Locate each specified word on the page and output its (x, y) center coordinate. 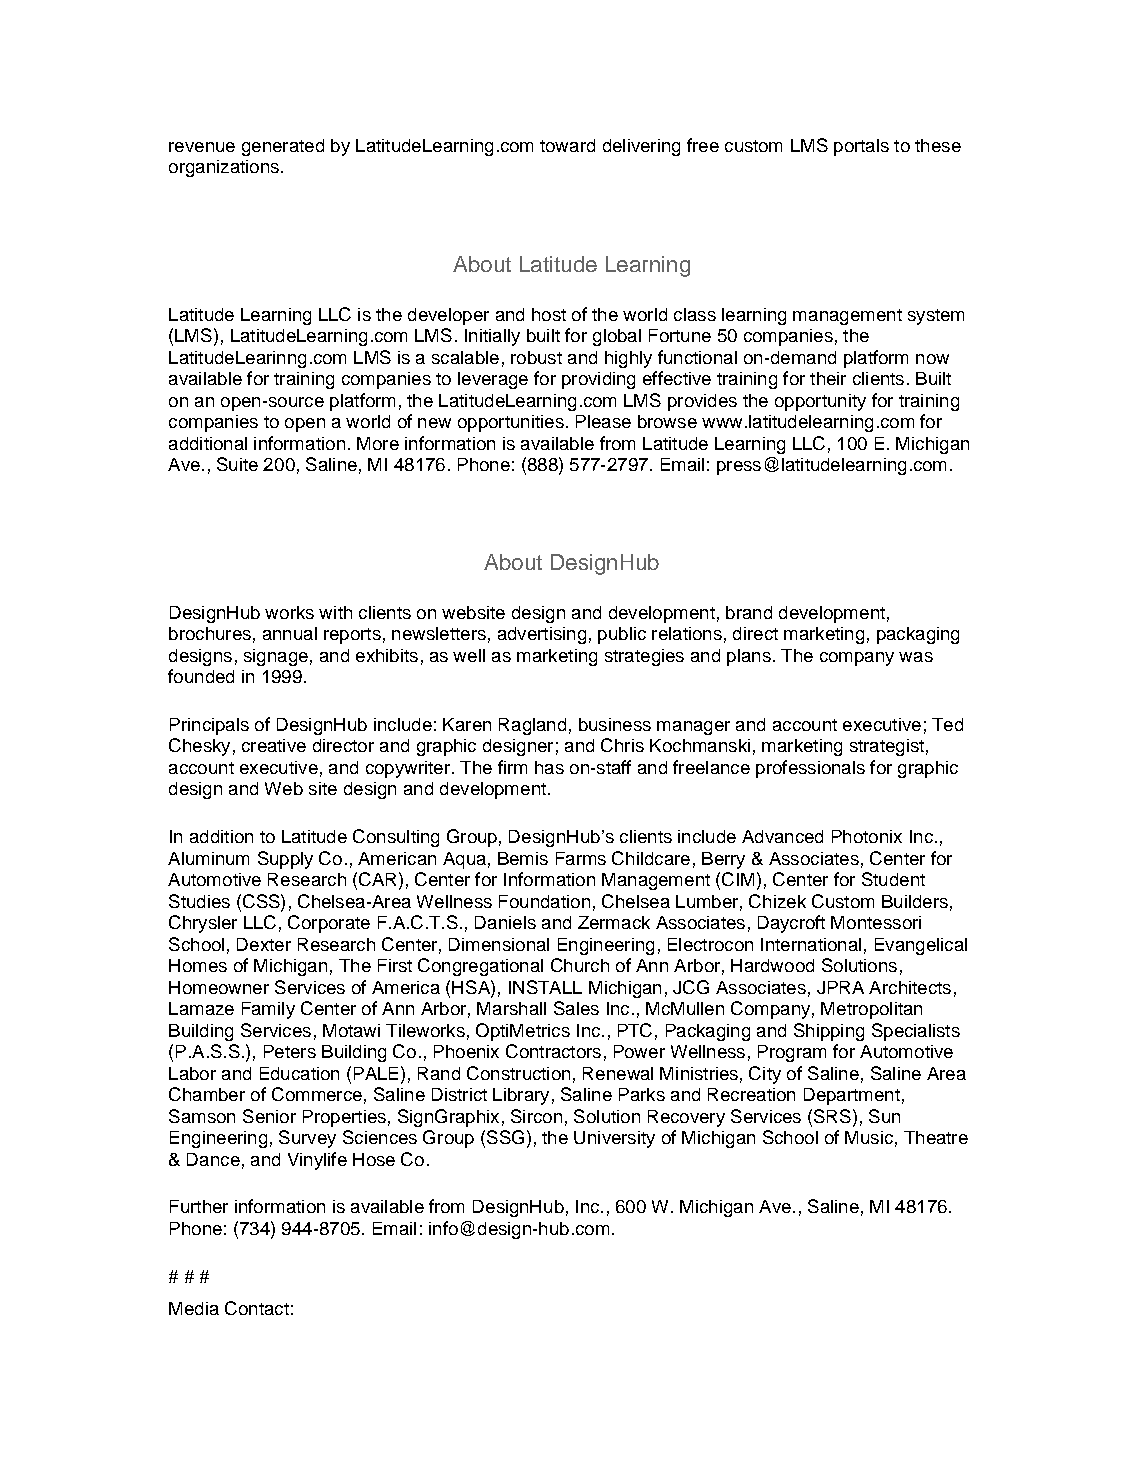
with (335, 612)
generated (283, 147)
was (916, 657)
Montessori (876, 922)
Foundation (544, 901)
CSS (261, 901)
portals (861, 147)
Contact (257, 1308)
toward (567, 145)
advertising (542, 635)
